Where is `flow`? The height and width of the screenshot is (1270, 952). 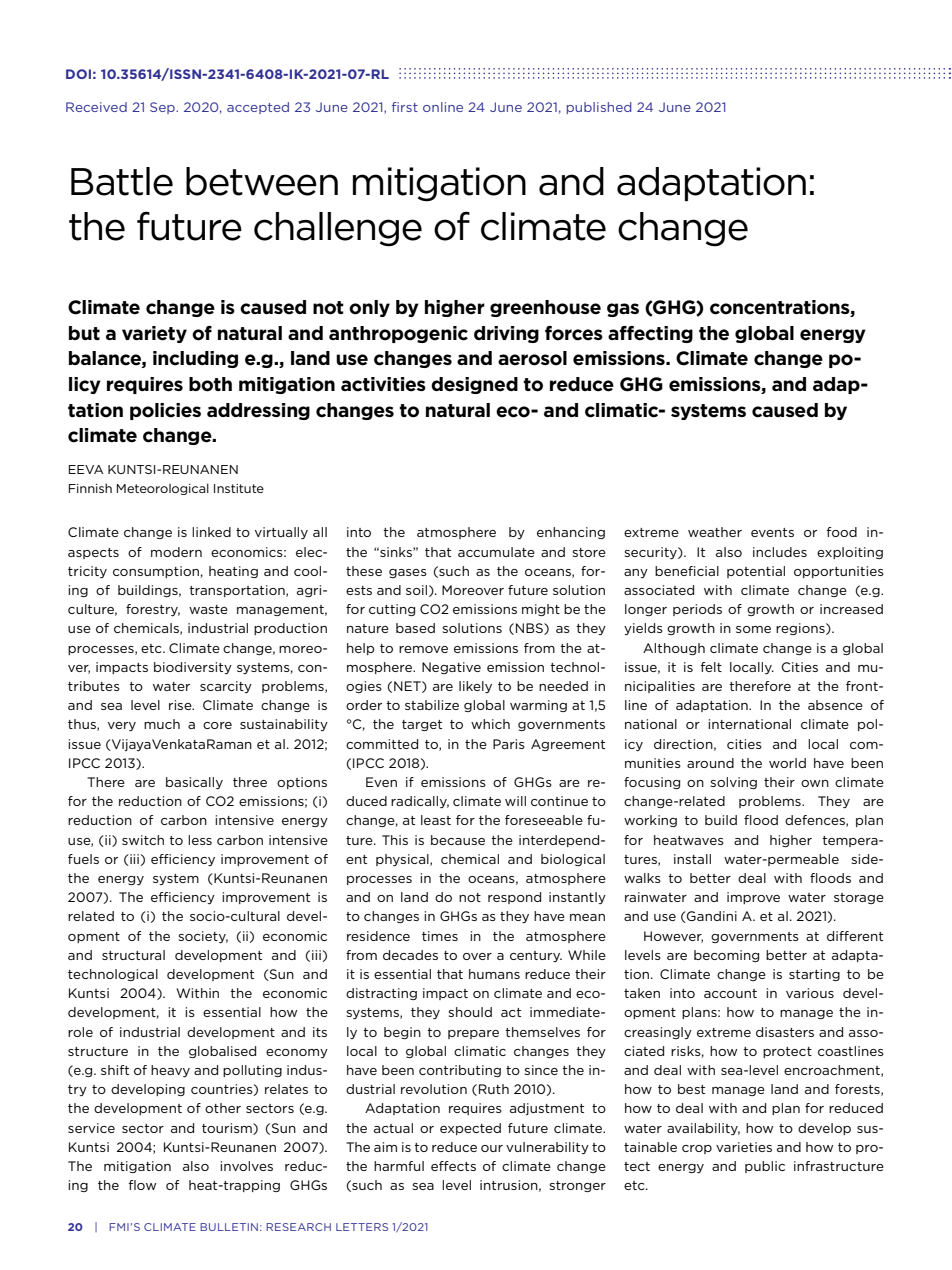
flow is located at coordinates (142, 1185).
